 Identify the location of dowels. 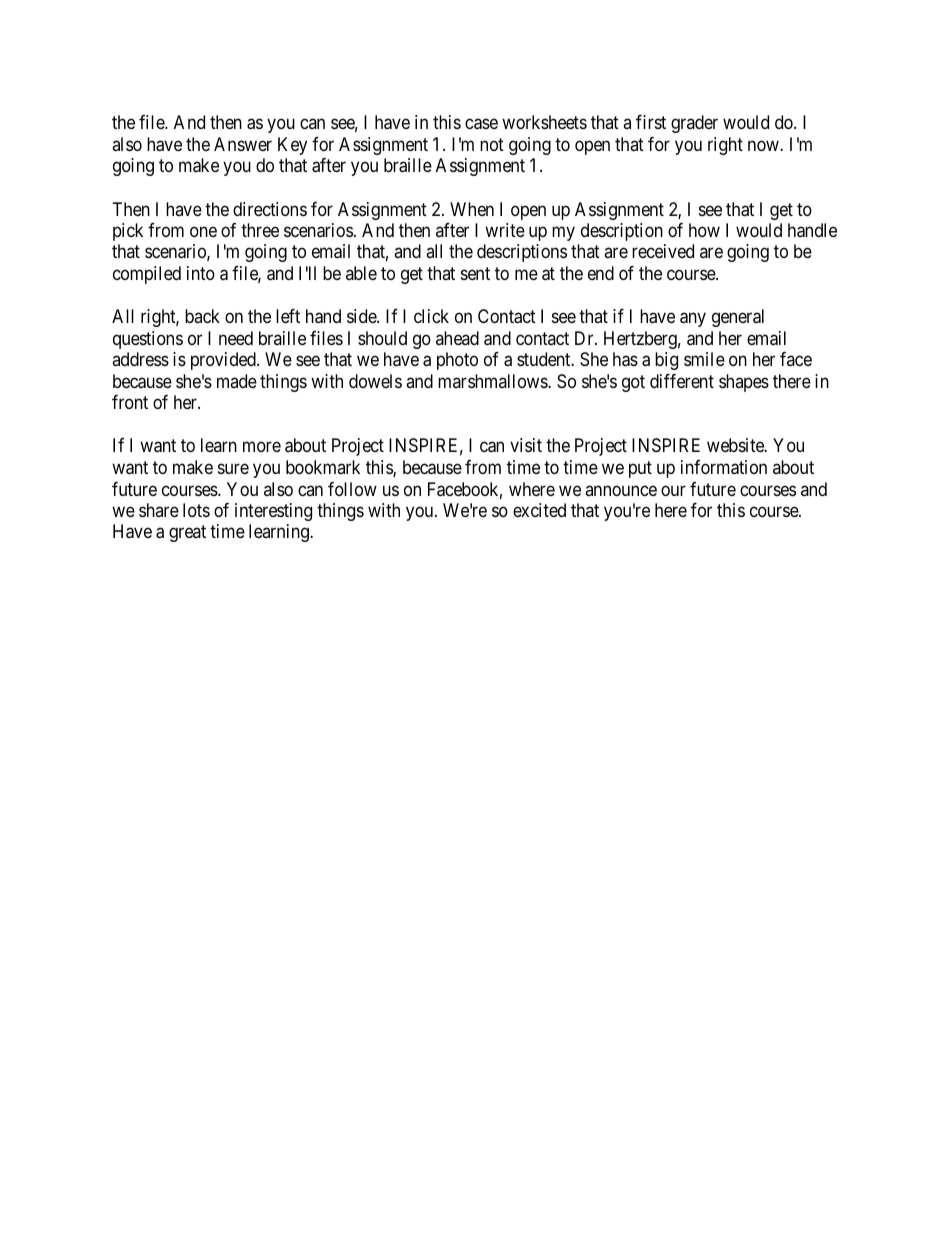
(375, 381).
